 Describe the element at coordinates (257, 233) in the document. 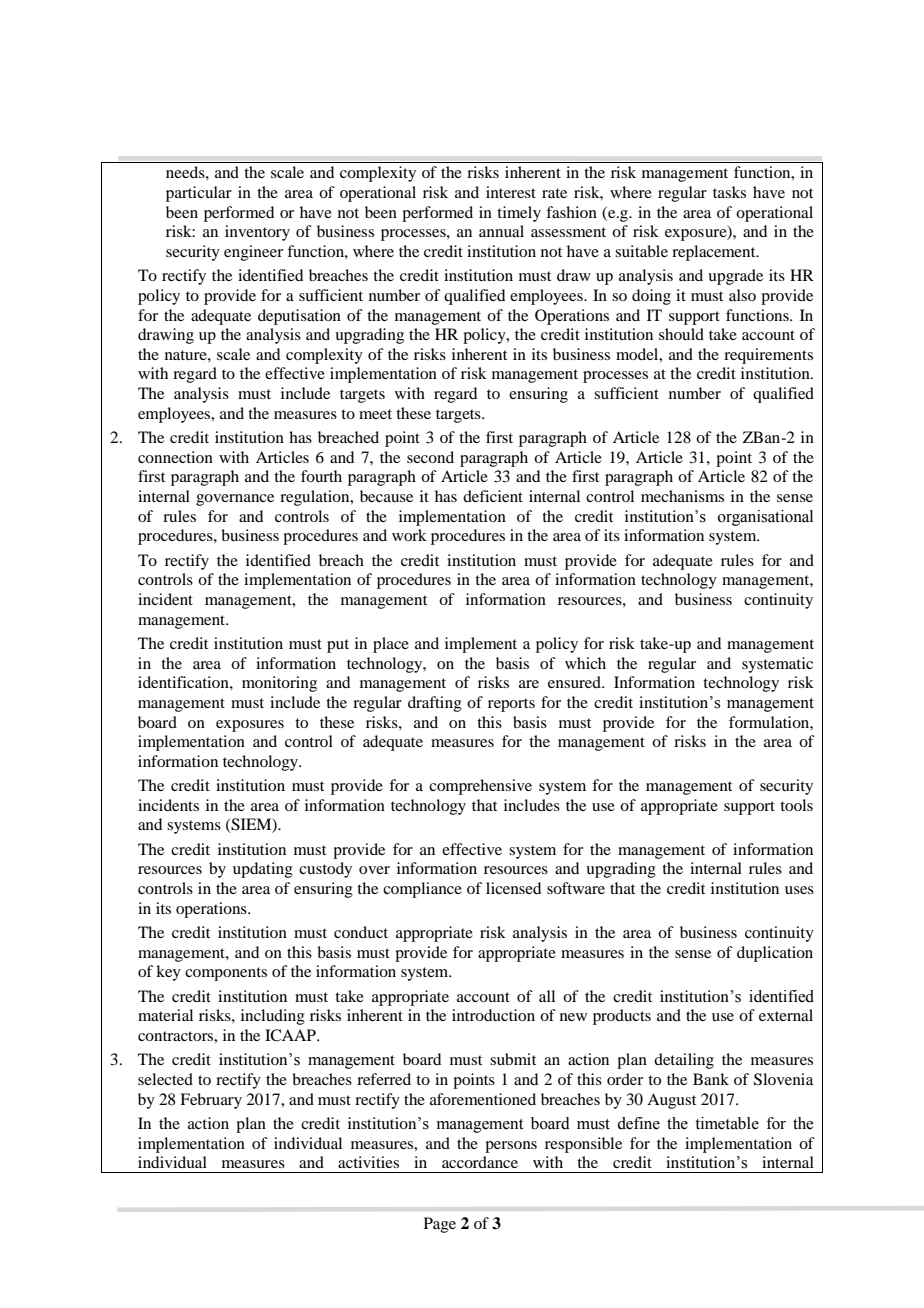

I see `inventory` at that location.
